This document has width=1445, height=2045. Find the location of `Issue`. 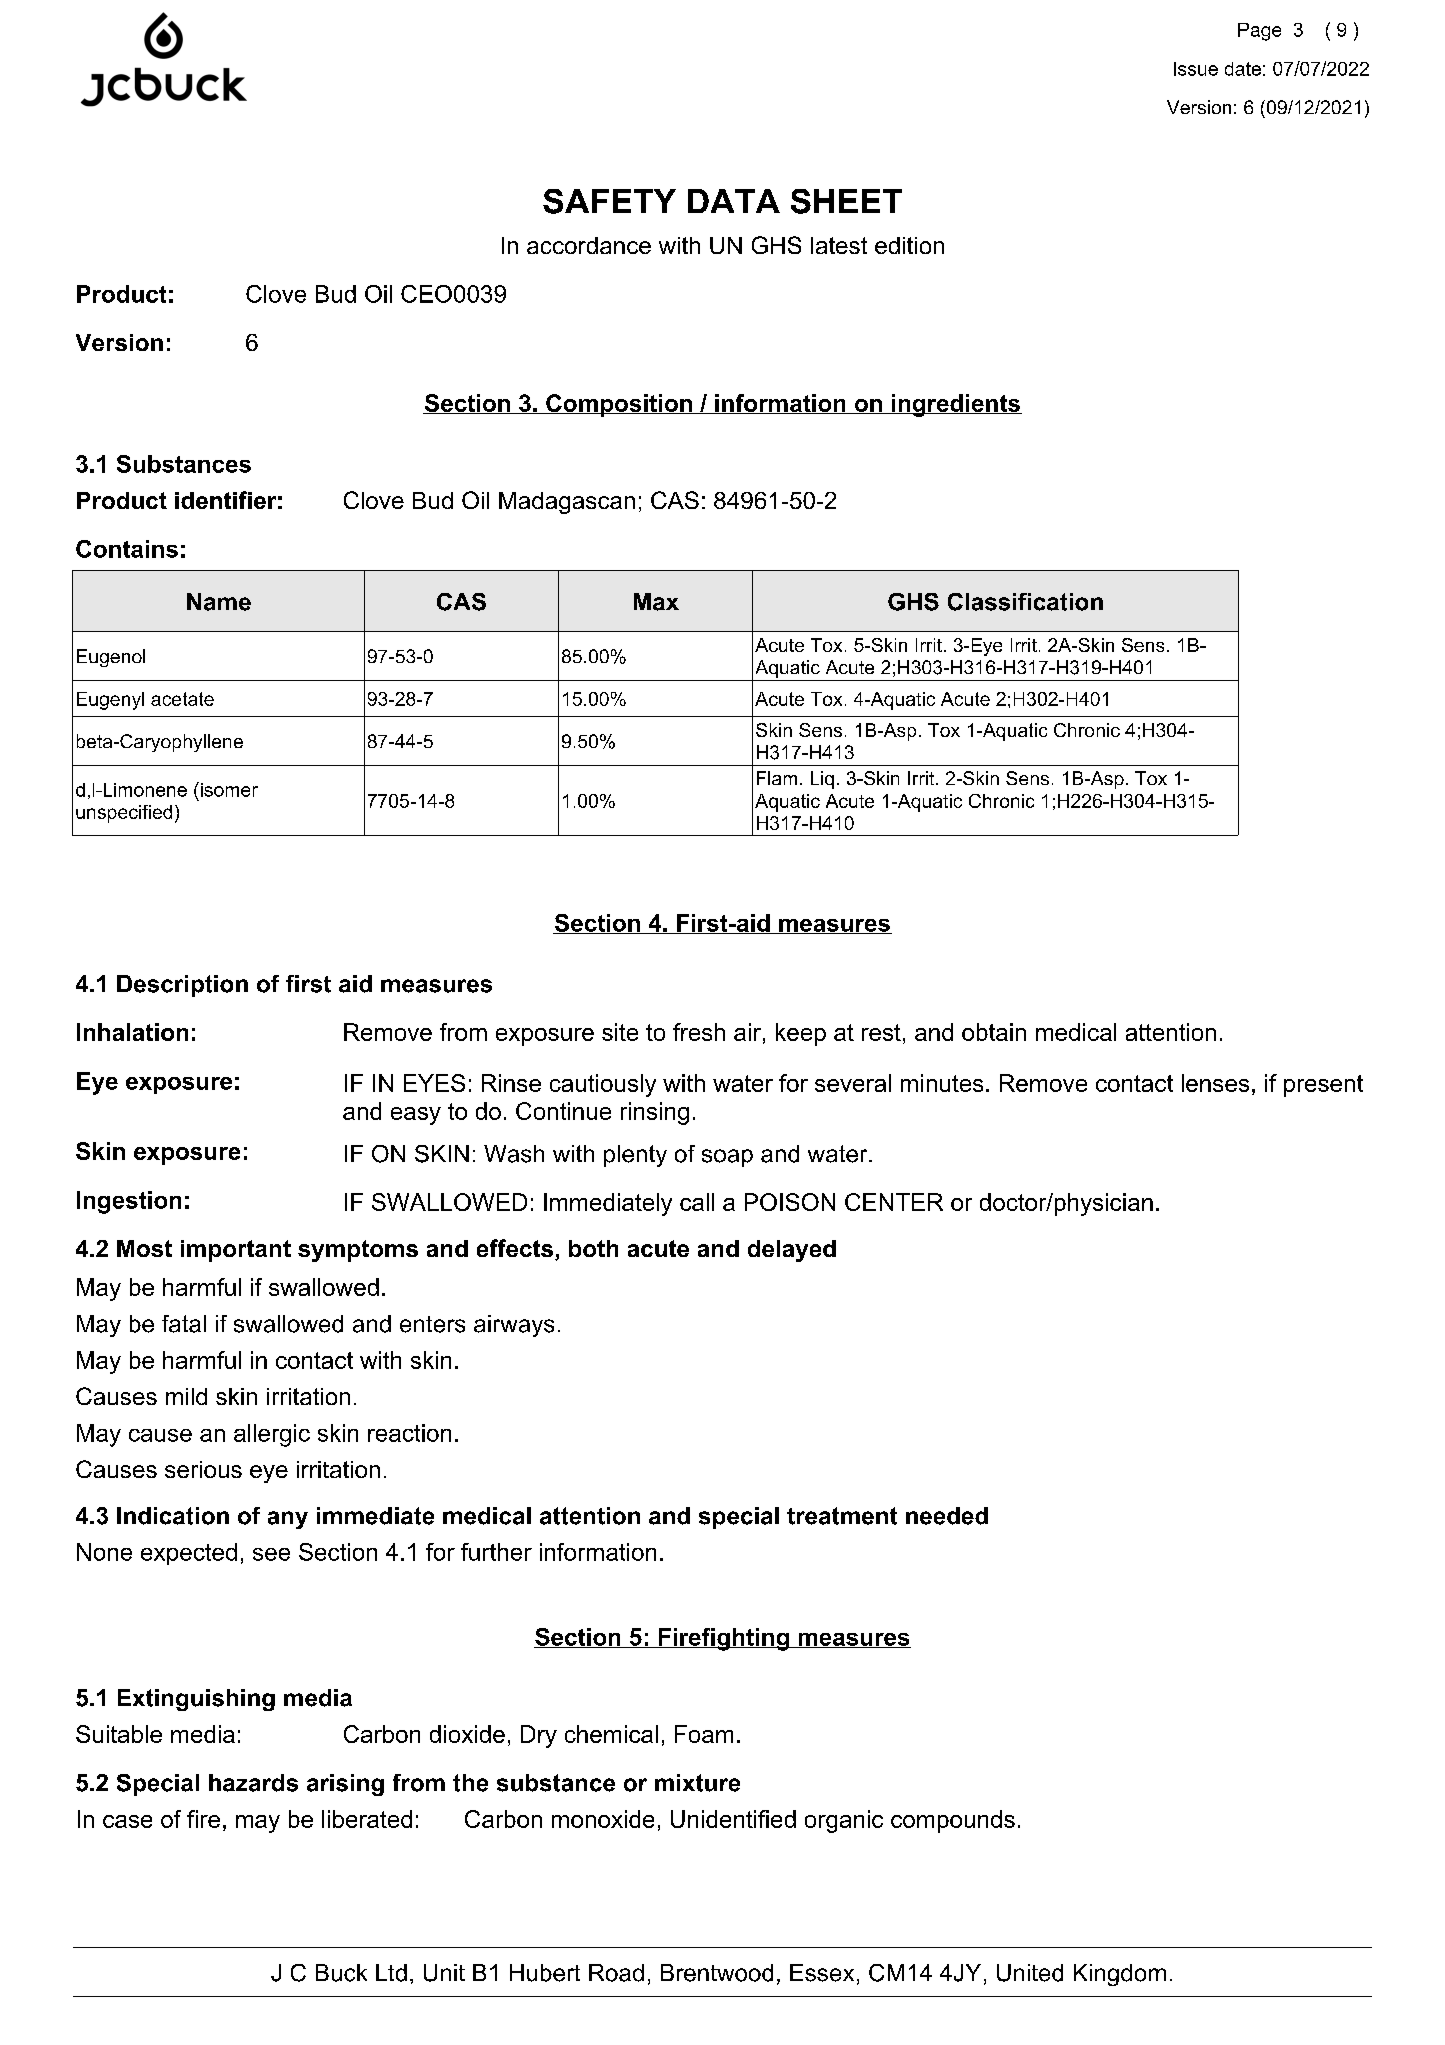

Issue is located at coordinates (1196, 69).
